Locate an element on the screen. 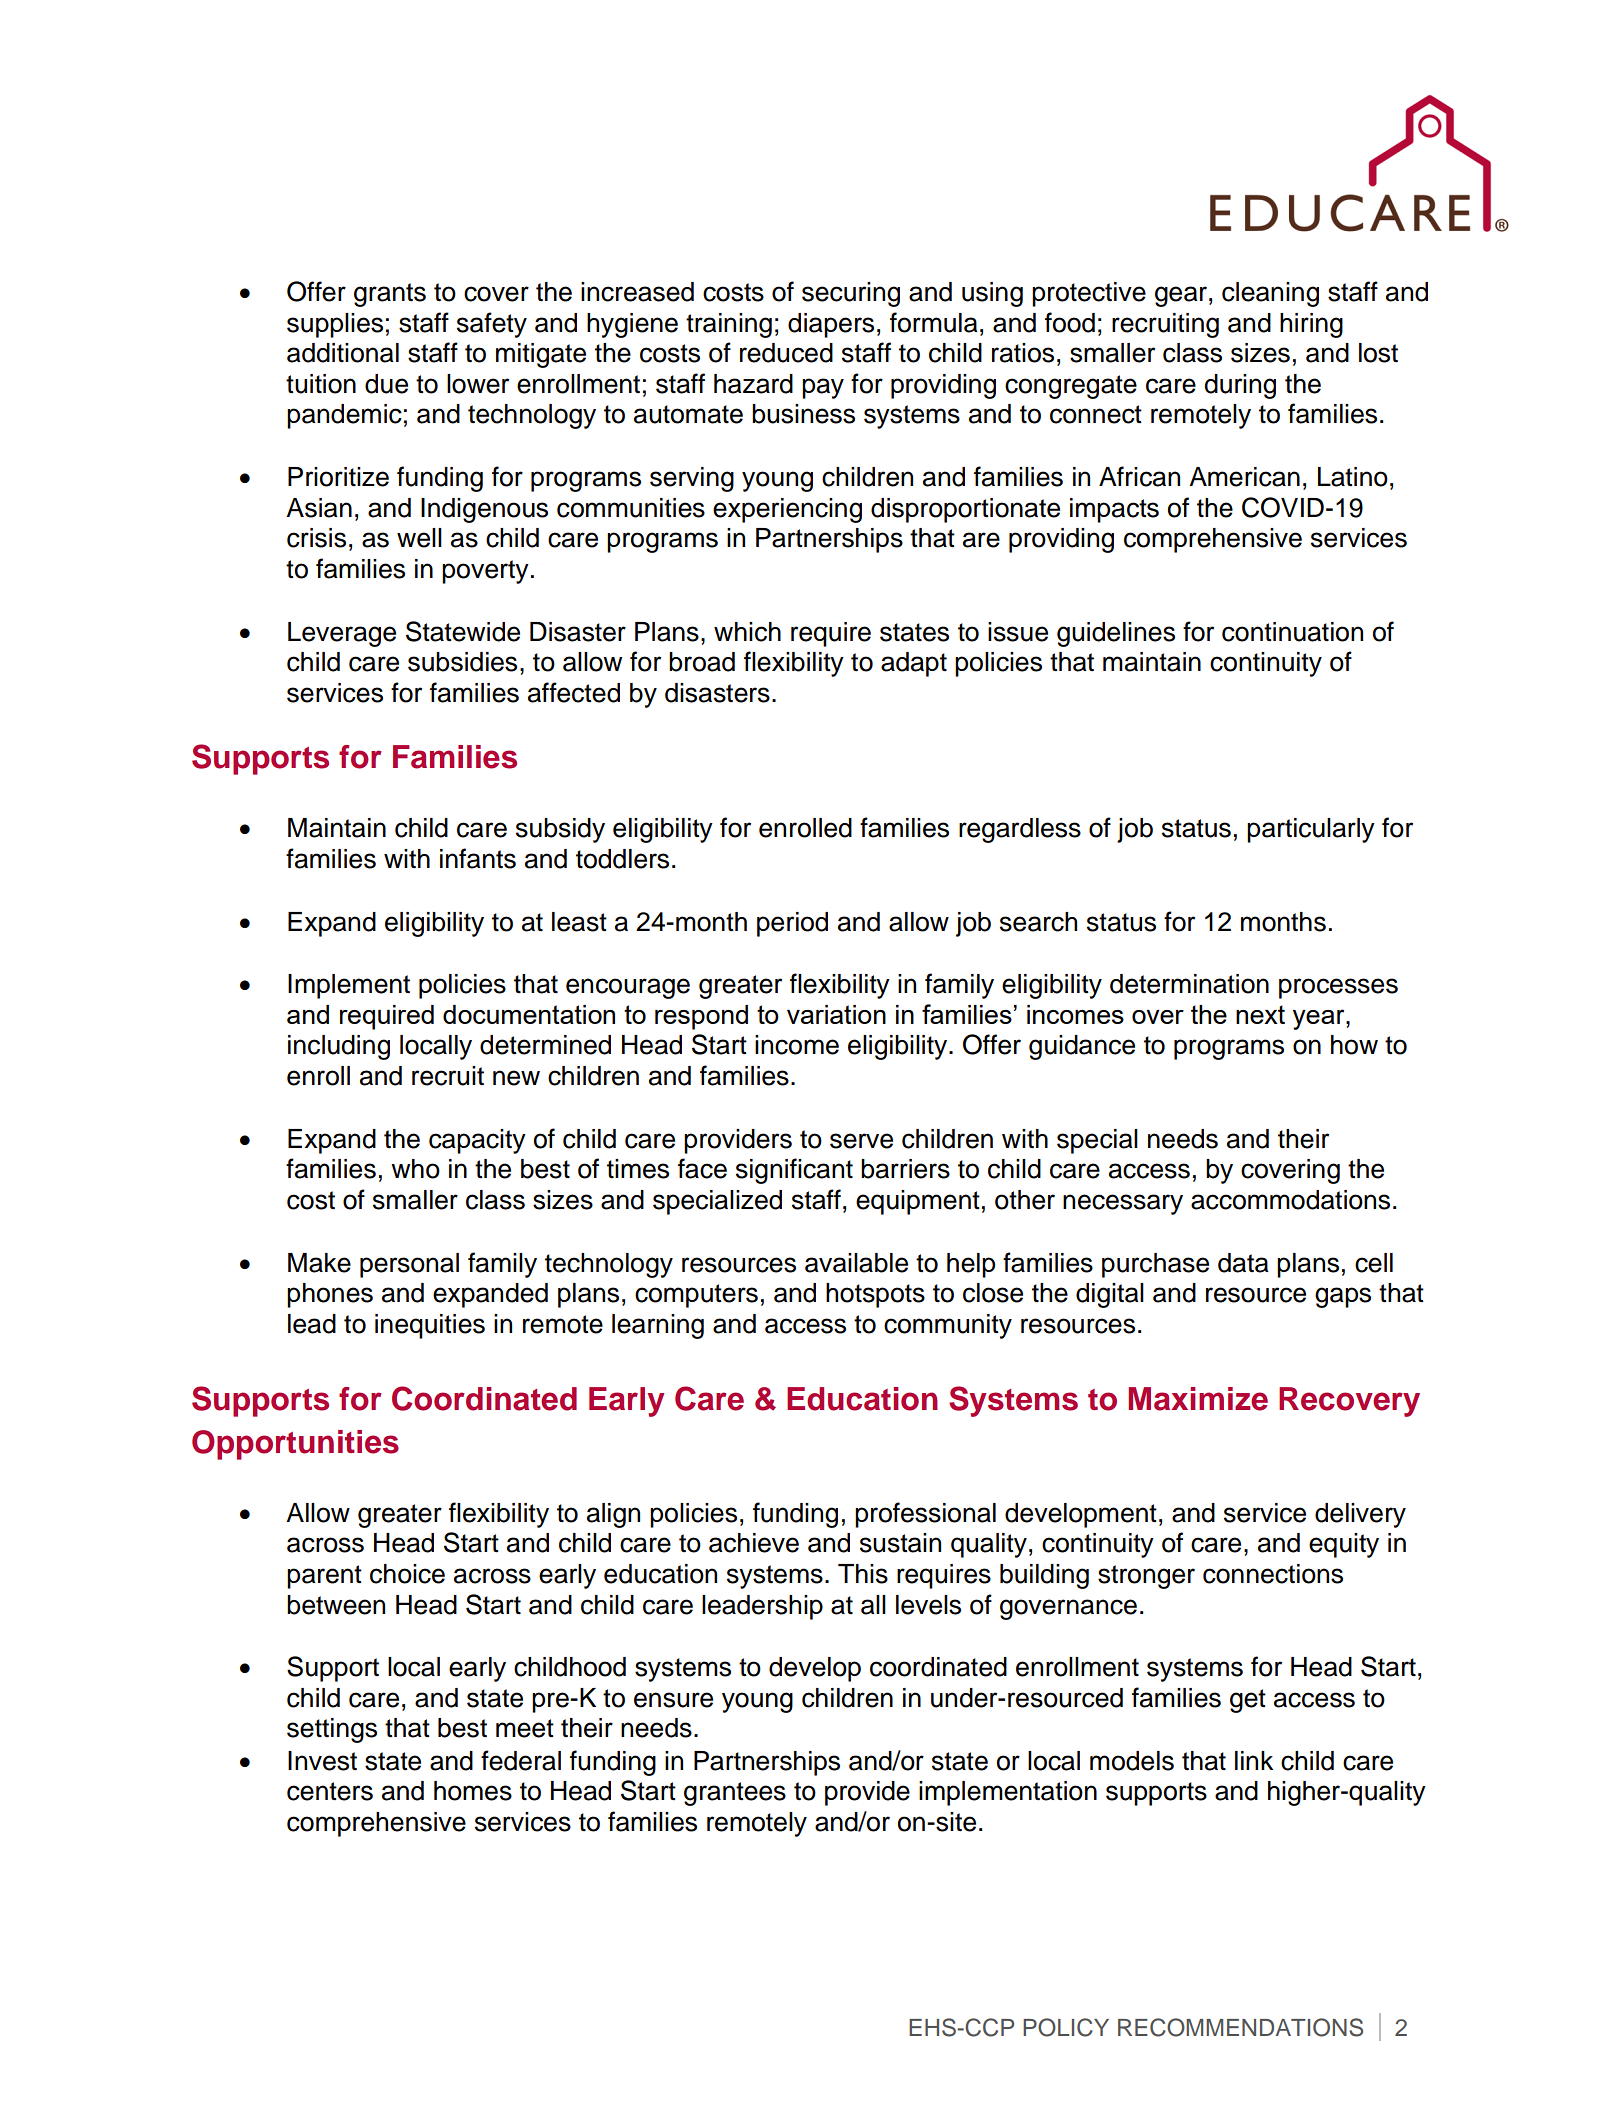 The height and width of the screenshot is (2102, 1624). homes is located at coordinates (473, 1791).
